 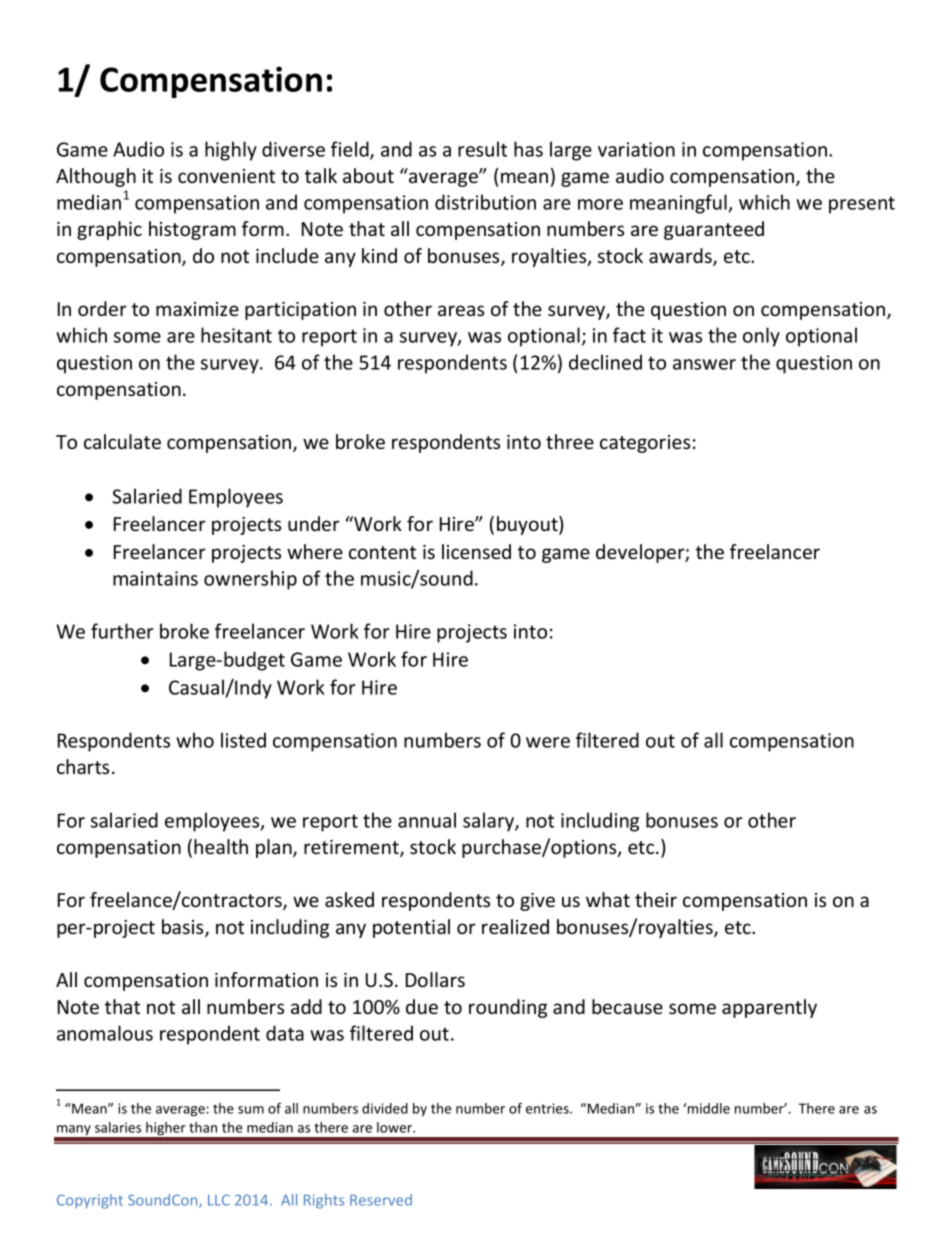 What do you see at coordinates (645, 444) in the page?
I see `categories` at bounding box center [645, 444].
